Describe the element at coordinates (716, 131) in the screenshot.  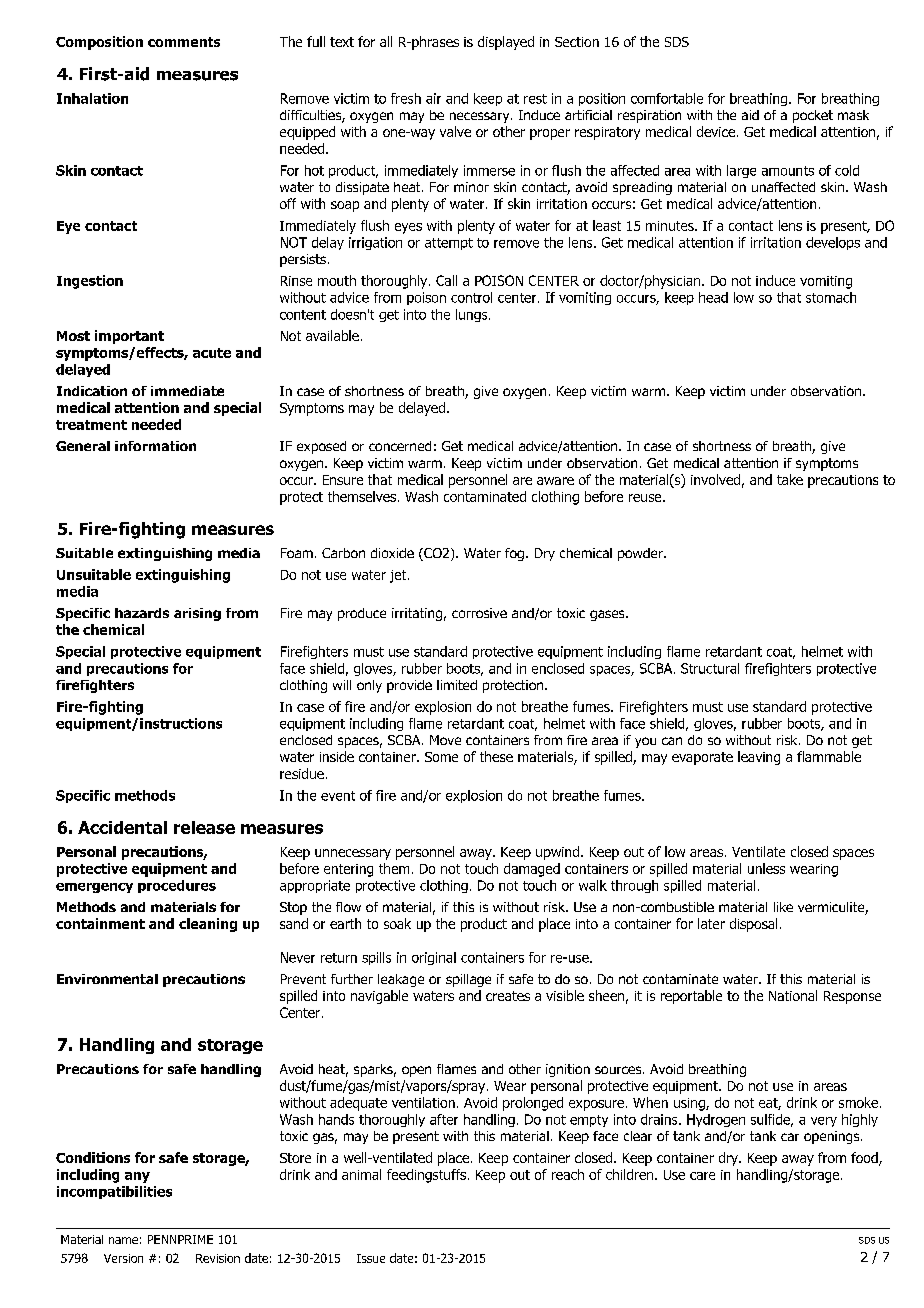
I see `device` at that location.
